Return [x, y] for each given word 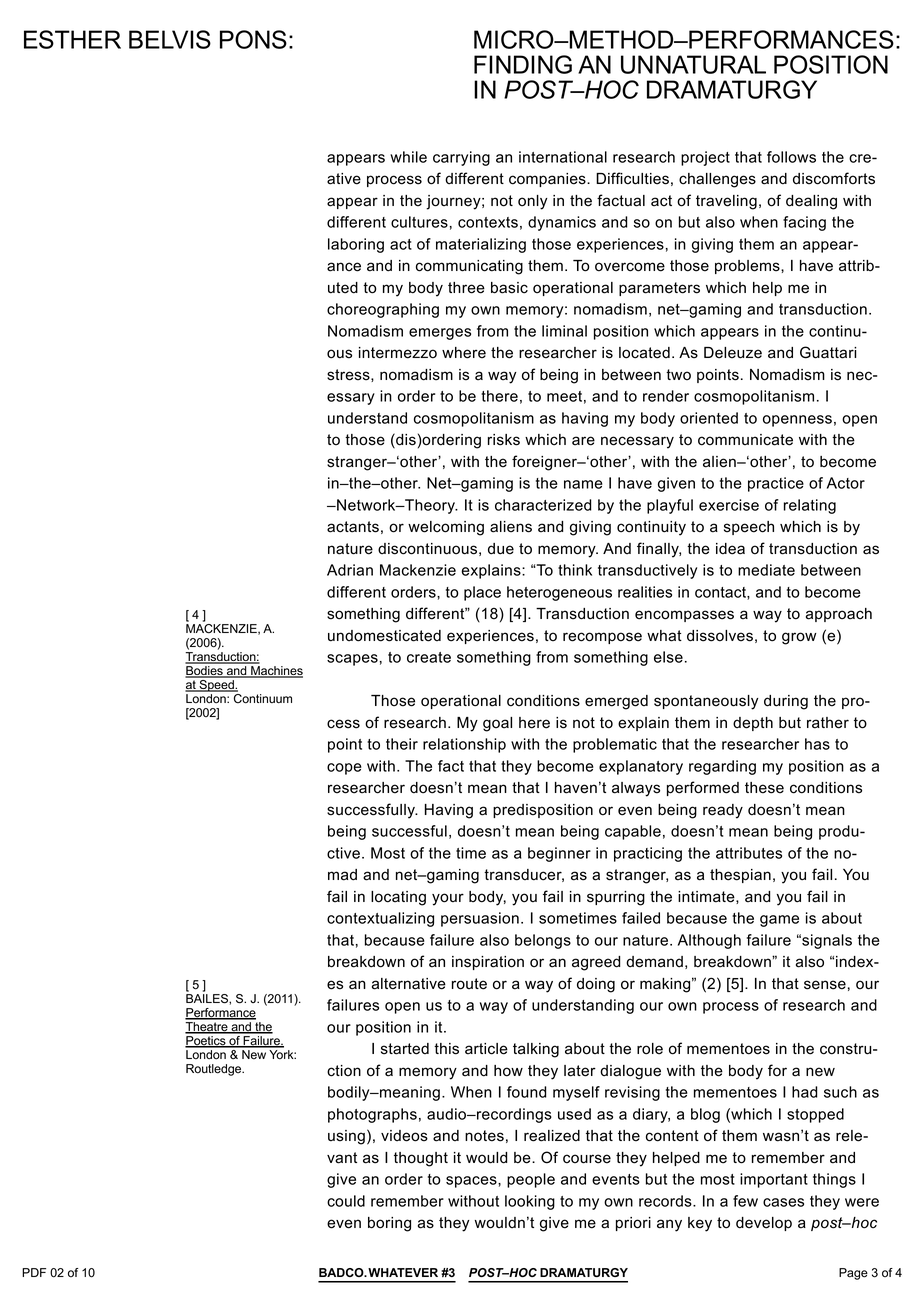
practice [776, 484]
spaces [472, 1182]
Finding [523, 64]
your [448, 899]
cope [344, 769]
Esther [72, 39]
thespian [740, 876]
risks [504, 440]
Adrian [350, 570]
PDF [34, 1272]
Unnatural [693, 64]
